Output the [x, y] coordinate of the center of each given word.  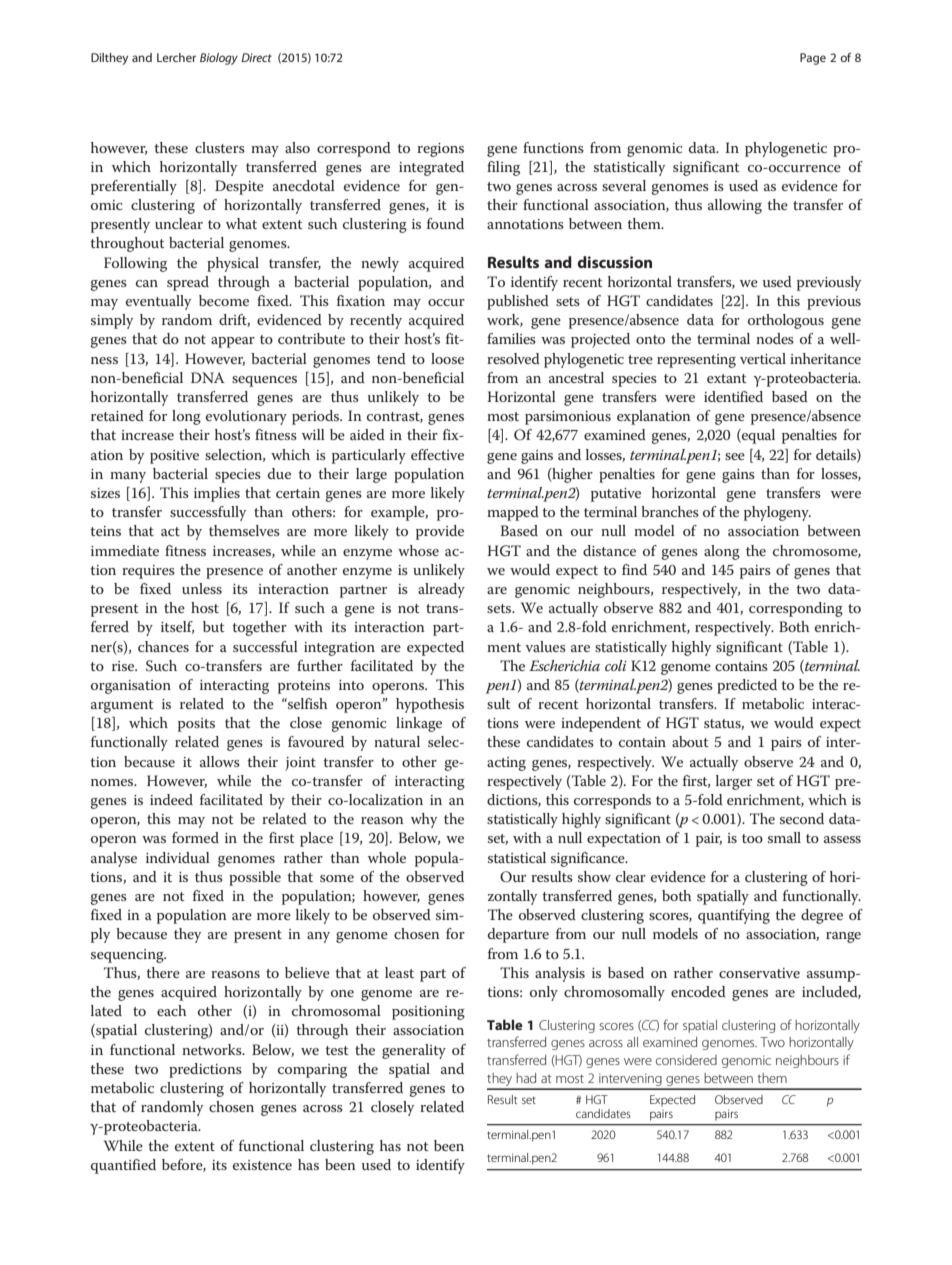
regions [440, 150]
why [424, 820]
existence [262, 1165]
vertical [763, 358]
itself [177, 627]
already [441, 590]
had [526, 1078]
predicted [747, 686]
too [752, 838]
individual [178, 857]
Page [813, 59]
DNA [208, 377]
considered [686, 1060]
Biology [219, 59]
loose [447, 358]
